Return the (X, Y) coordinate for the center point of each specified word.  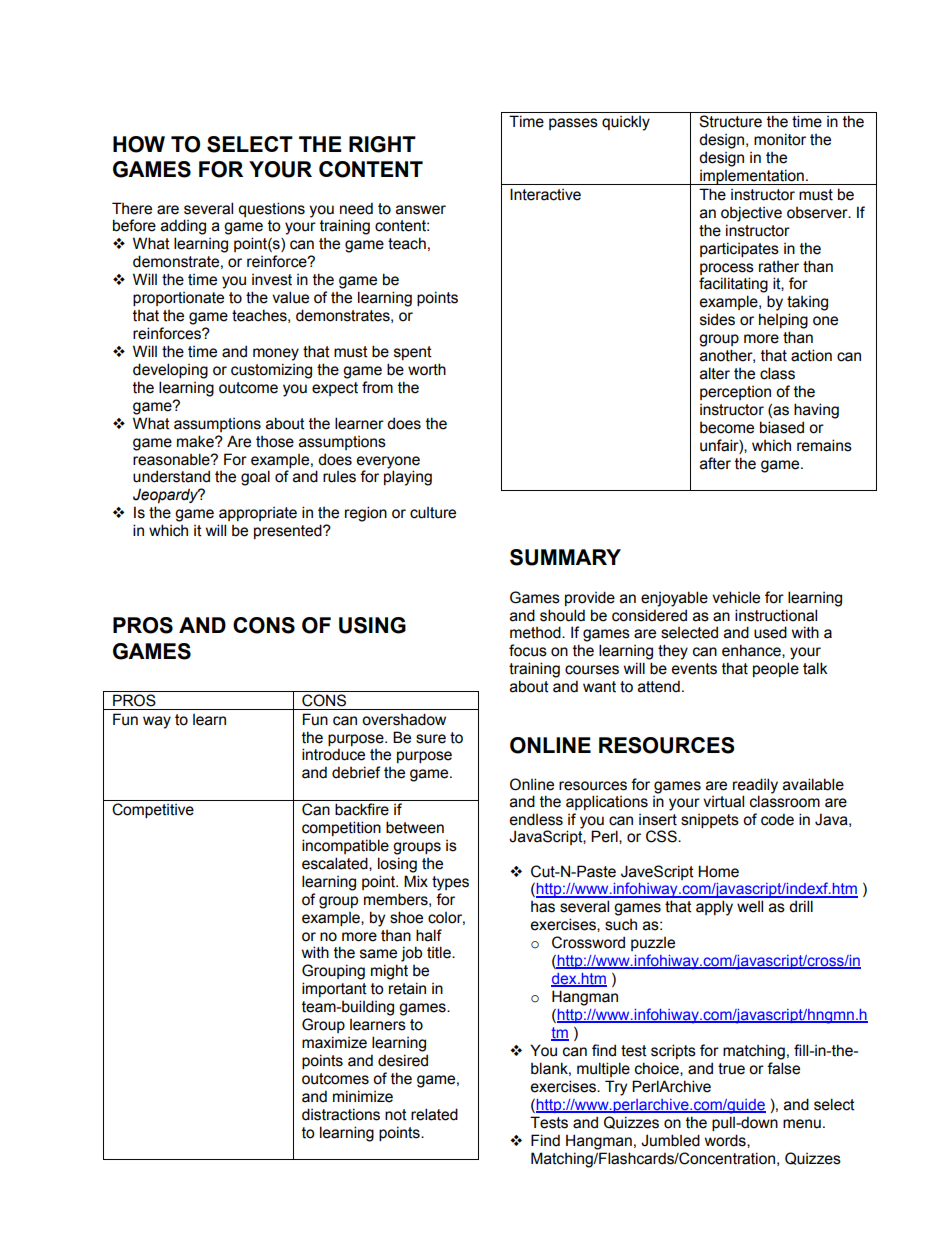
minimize (363, 1096)
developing (170, 371)
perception (735, 393)
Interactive (545, 194)
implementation (752, 177)
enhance (752, 651)
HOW (139, 144)
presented (289, 531)
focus (528, 650)
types (450, 883)
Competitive (153, 810)
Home (718, 871)
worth (427, 369)
